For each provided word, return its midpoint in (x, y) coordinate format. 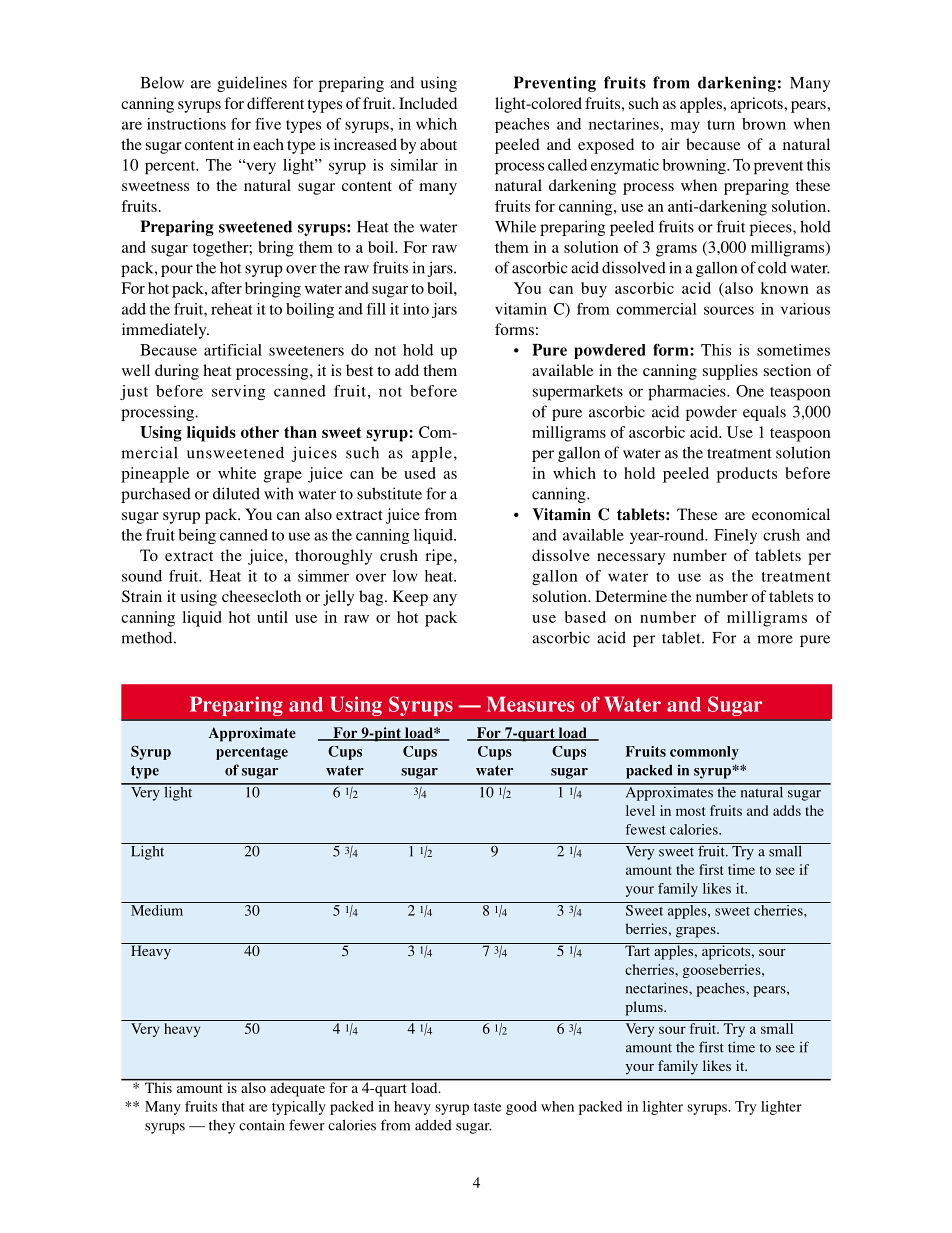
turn (721, 125)
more (775, 639)
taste (488, 1107)
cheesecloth (261, 596)
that (233, 1106)
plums (645, 1008)
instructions (186, 124)
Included (428, 103)
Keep (410, 598)
